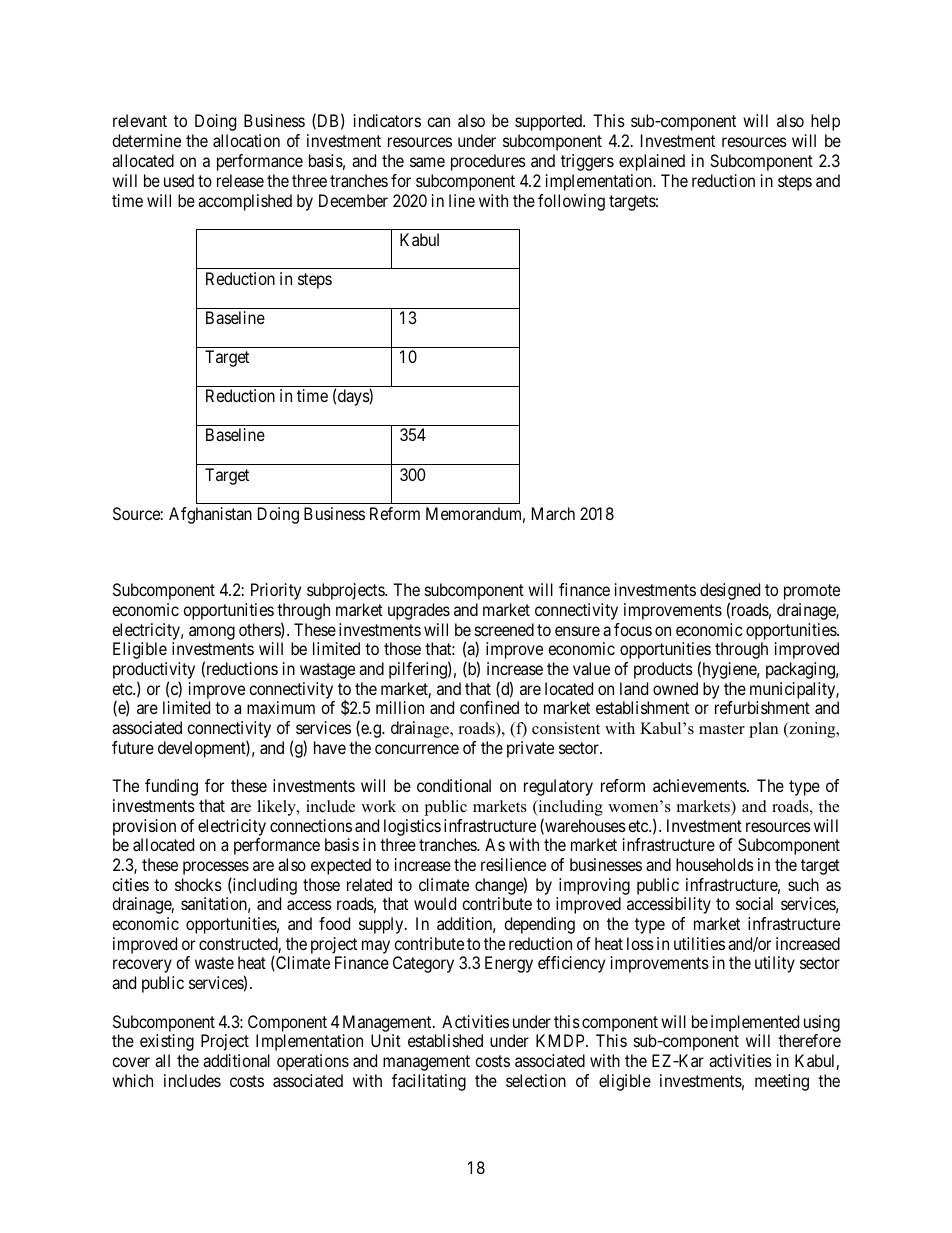 This screenshot has height=1233, width=952. What do you see at coordinates (530, 749) in the screenshot?
I see `private` at bounding box center [530, 749].
